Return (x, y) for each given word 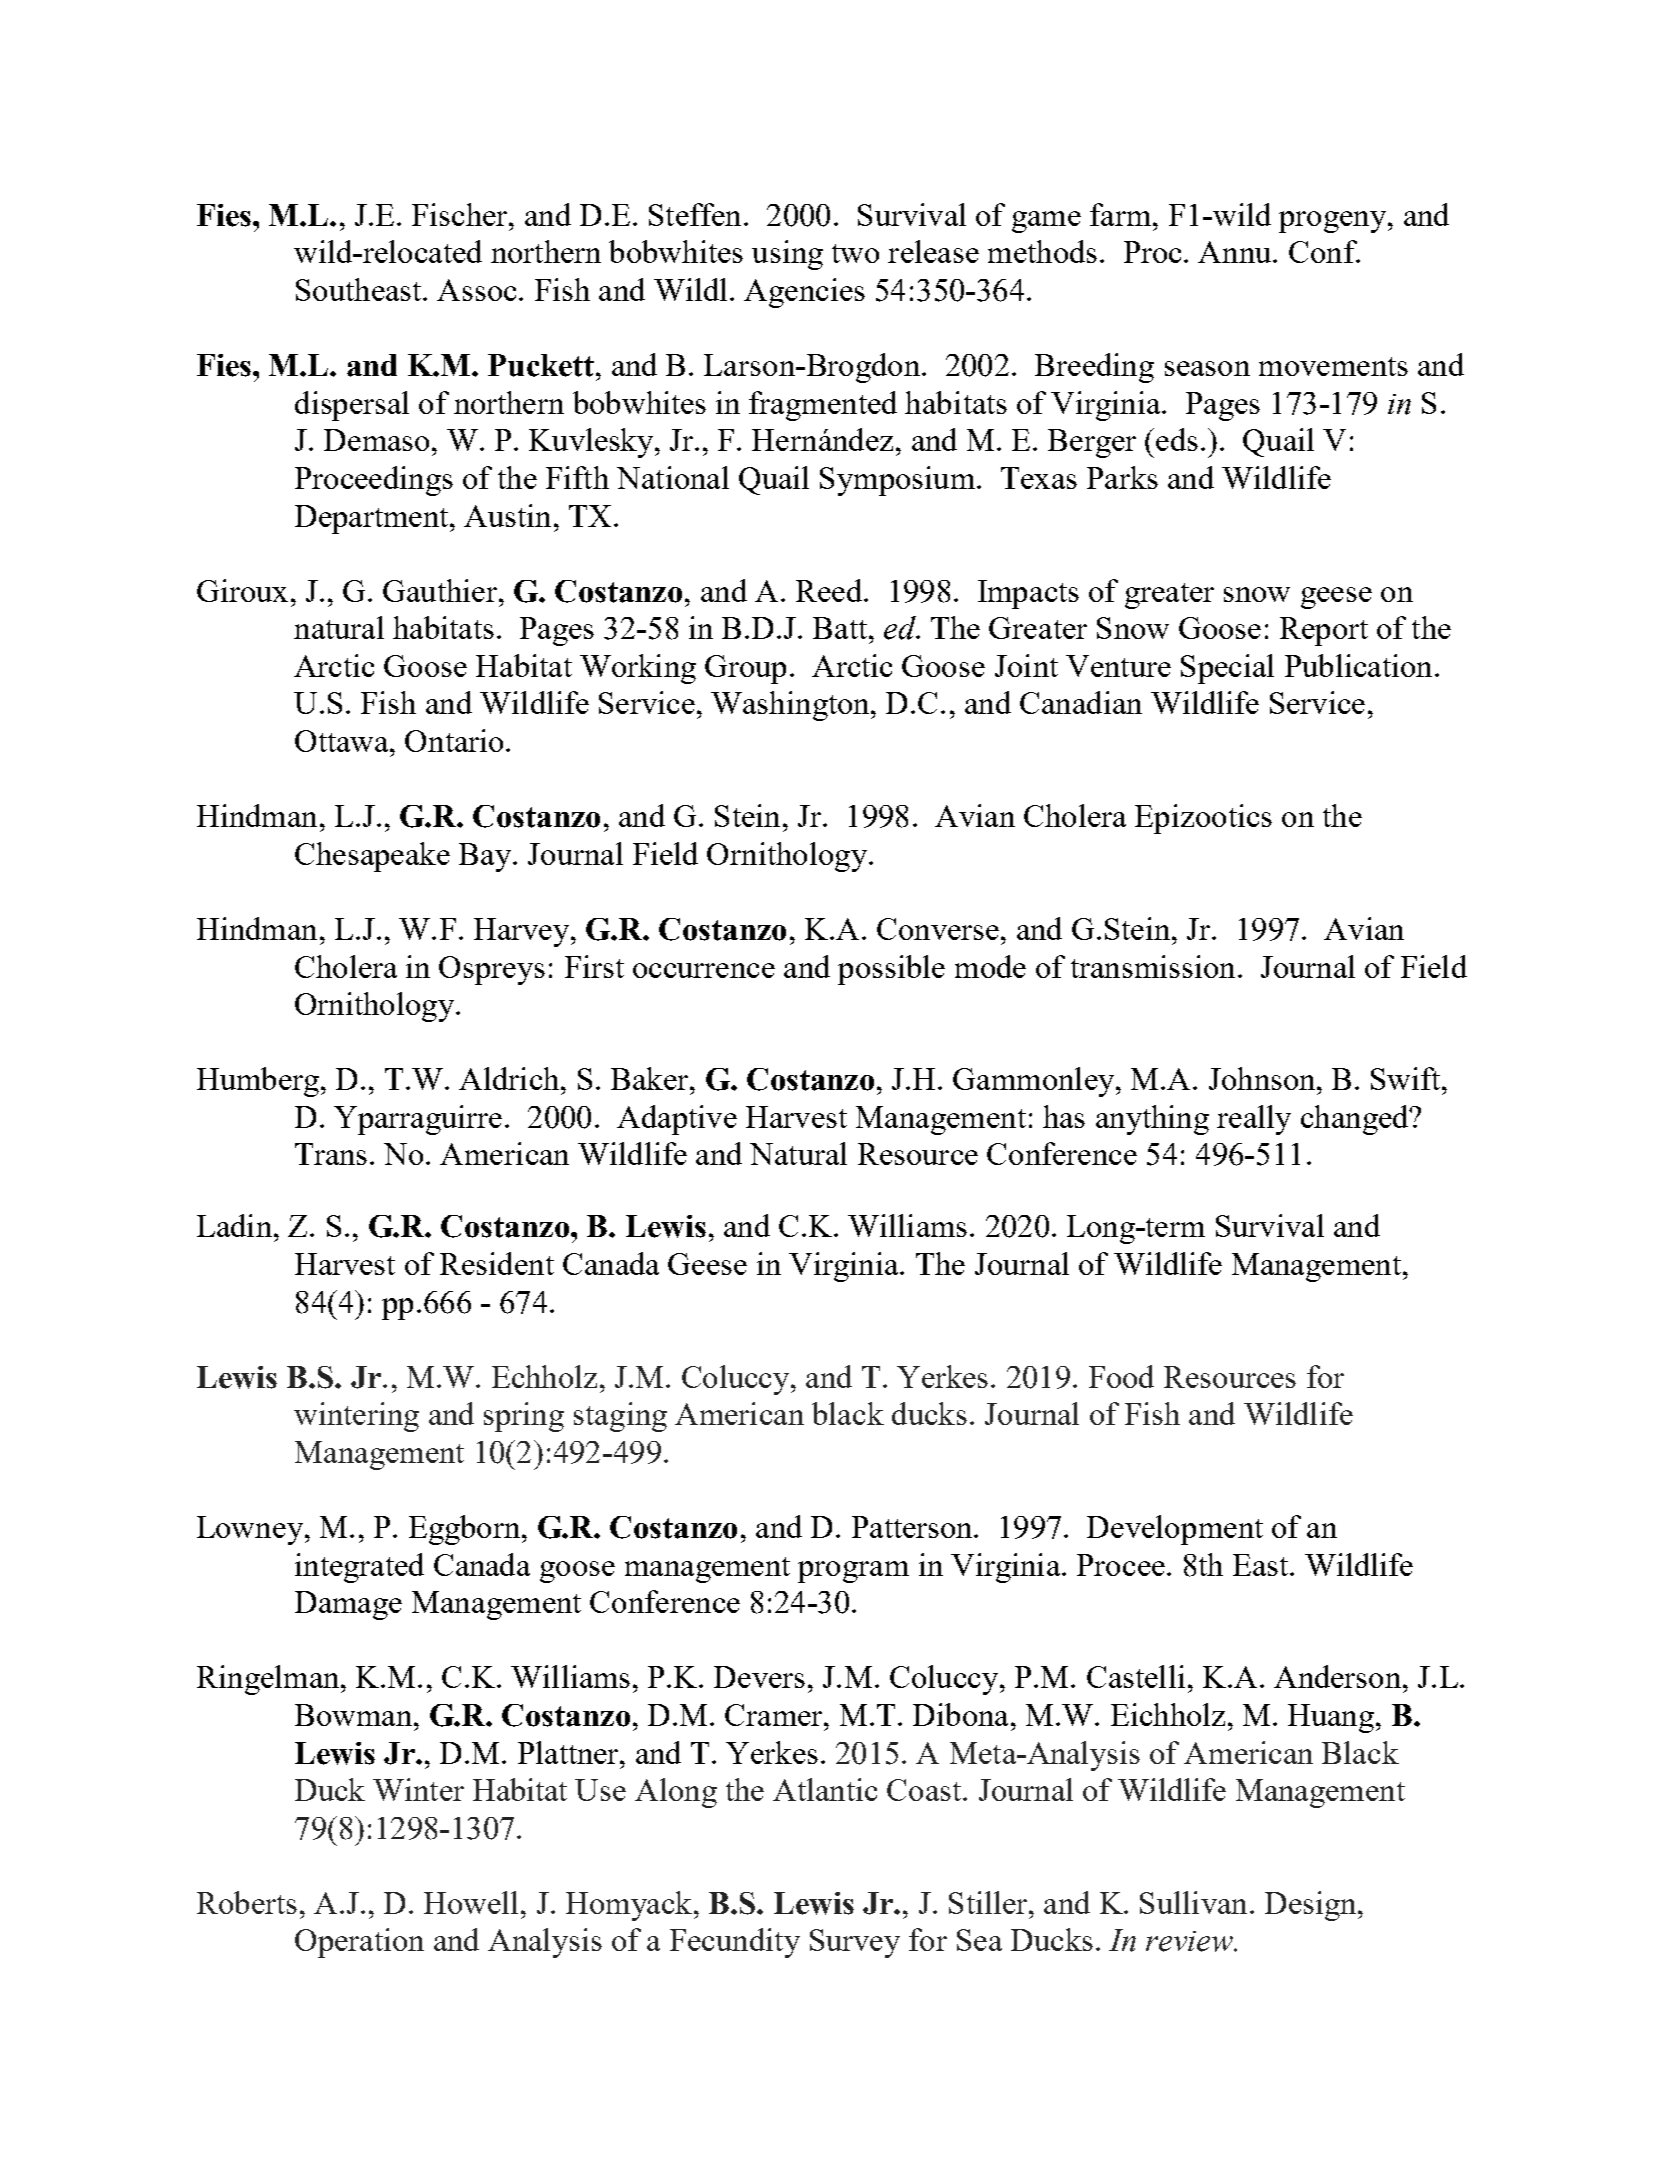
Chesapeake (372, 857)
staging (620, 1417)
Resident (497, 1263)
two (855, 253)
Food (1121, 1376)
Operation (359, 1943)
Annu (1236, 252)
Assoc (476, 290)
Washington (791, 706)
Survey (855, 1943)
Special (1227, 669)
